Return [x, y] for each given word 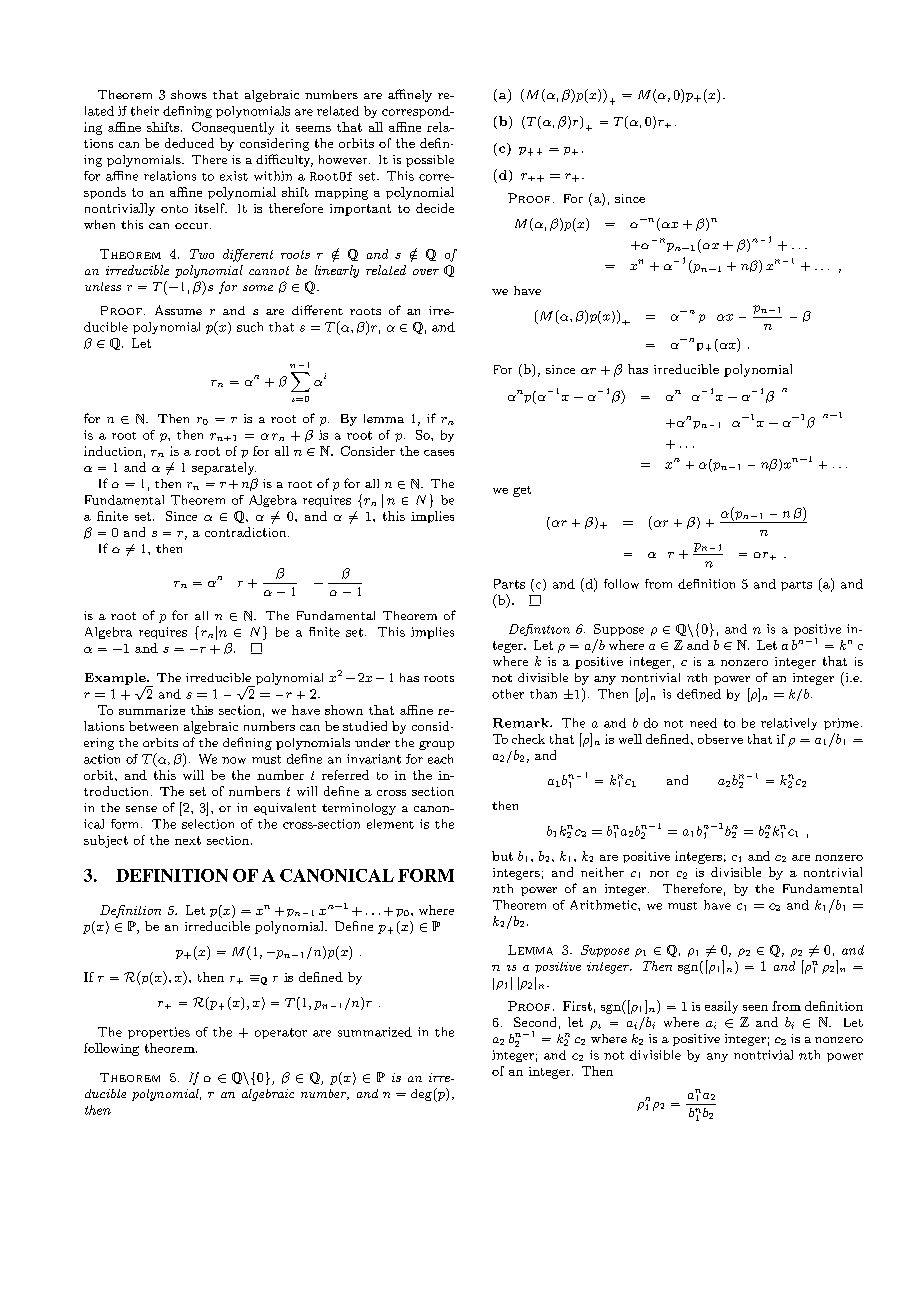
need [703, 723]
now [234, 760]
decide [435, 208]
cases [439, 453]
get [522, 491]
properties [159, 1033]
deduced [189, 143]
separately [224, 468]
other [508, 694]
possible [430, 161]
